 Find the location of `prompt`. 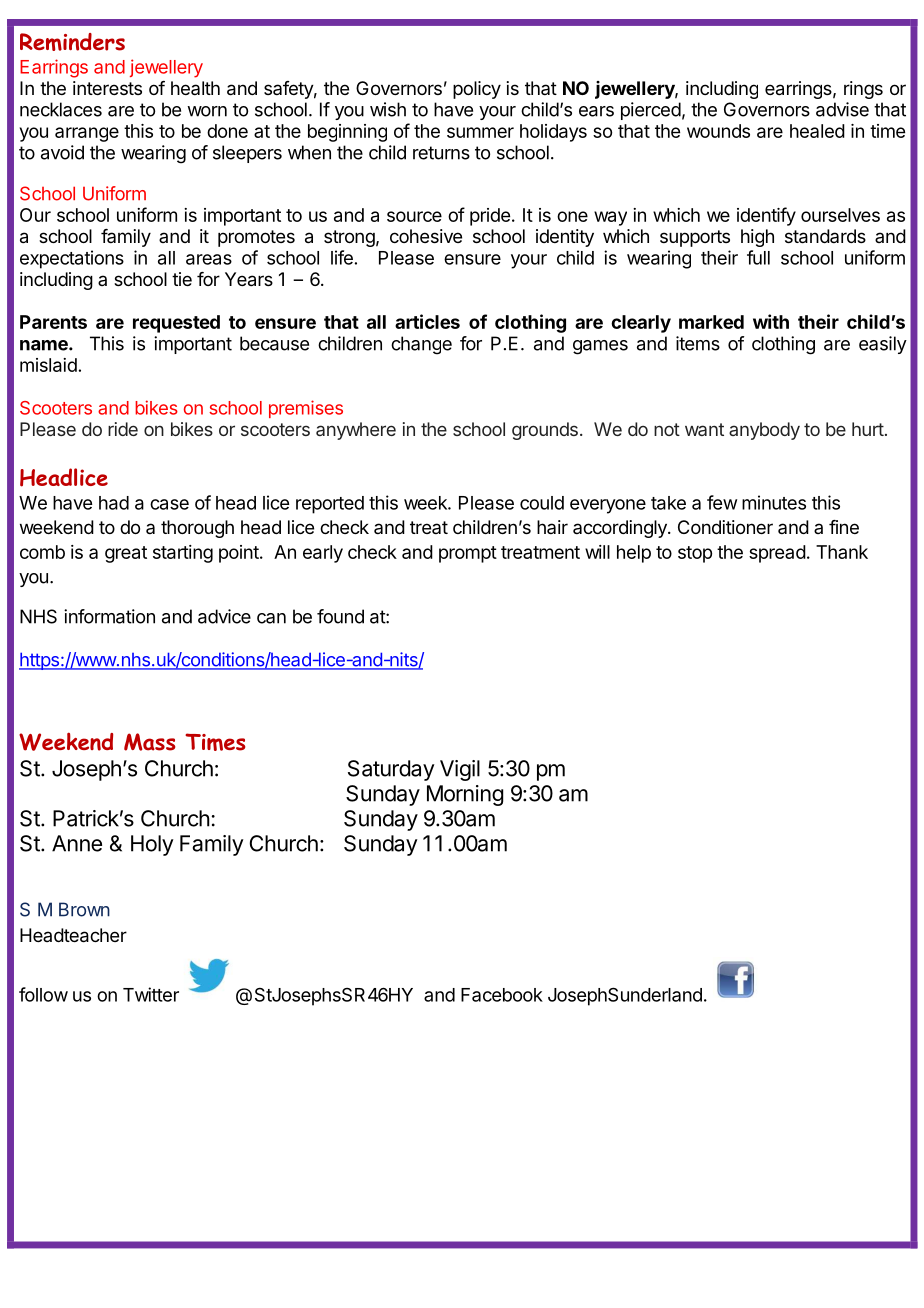

prompt is located at coordinates (468, 554).
